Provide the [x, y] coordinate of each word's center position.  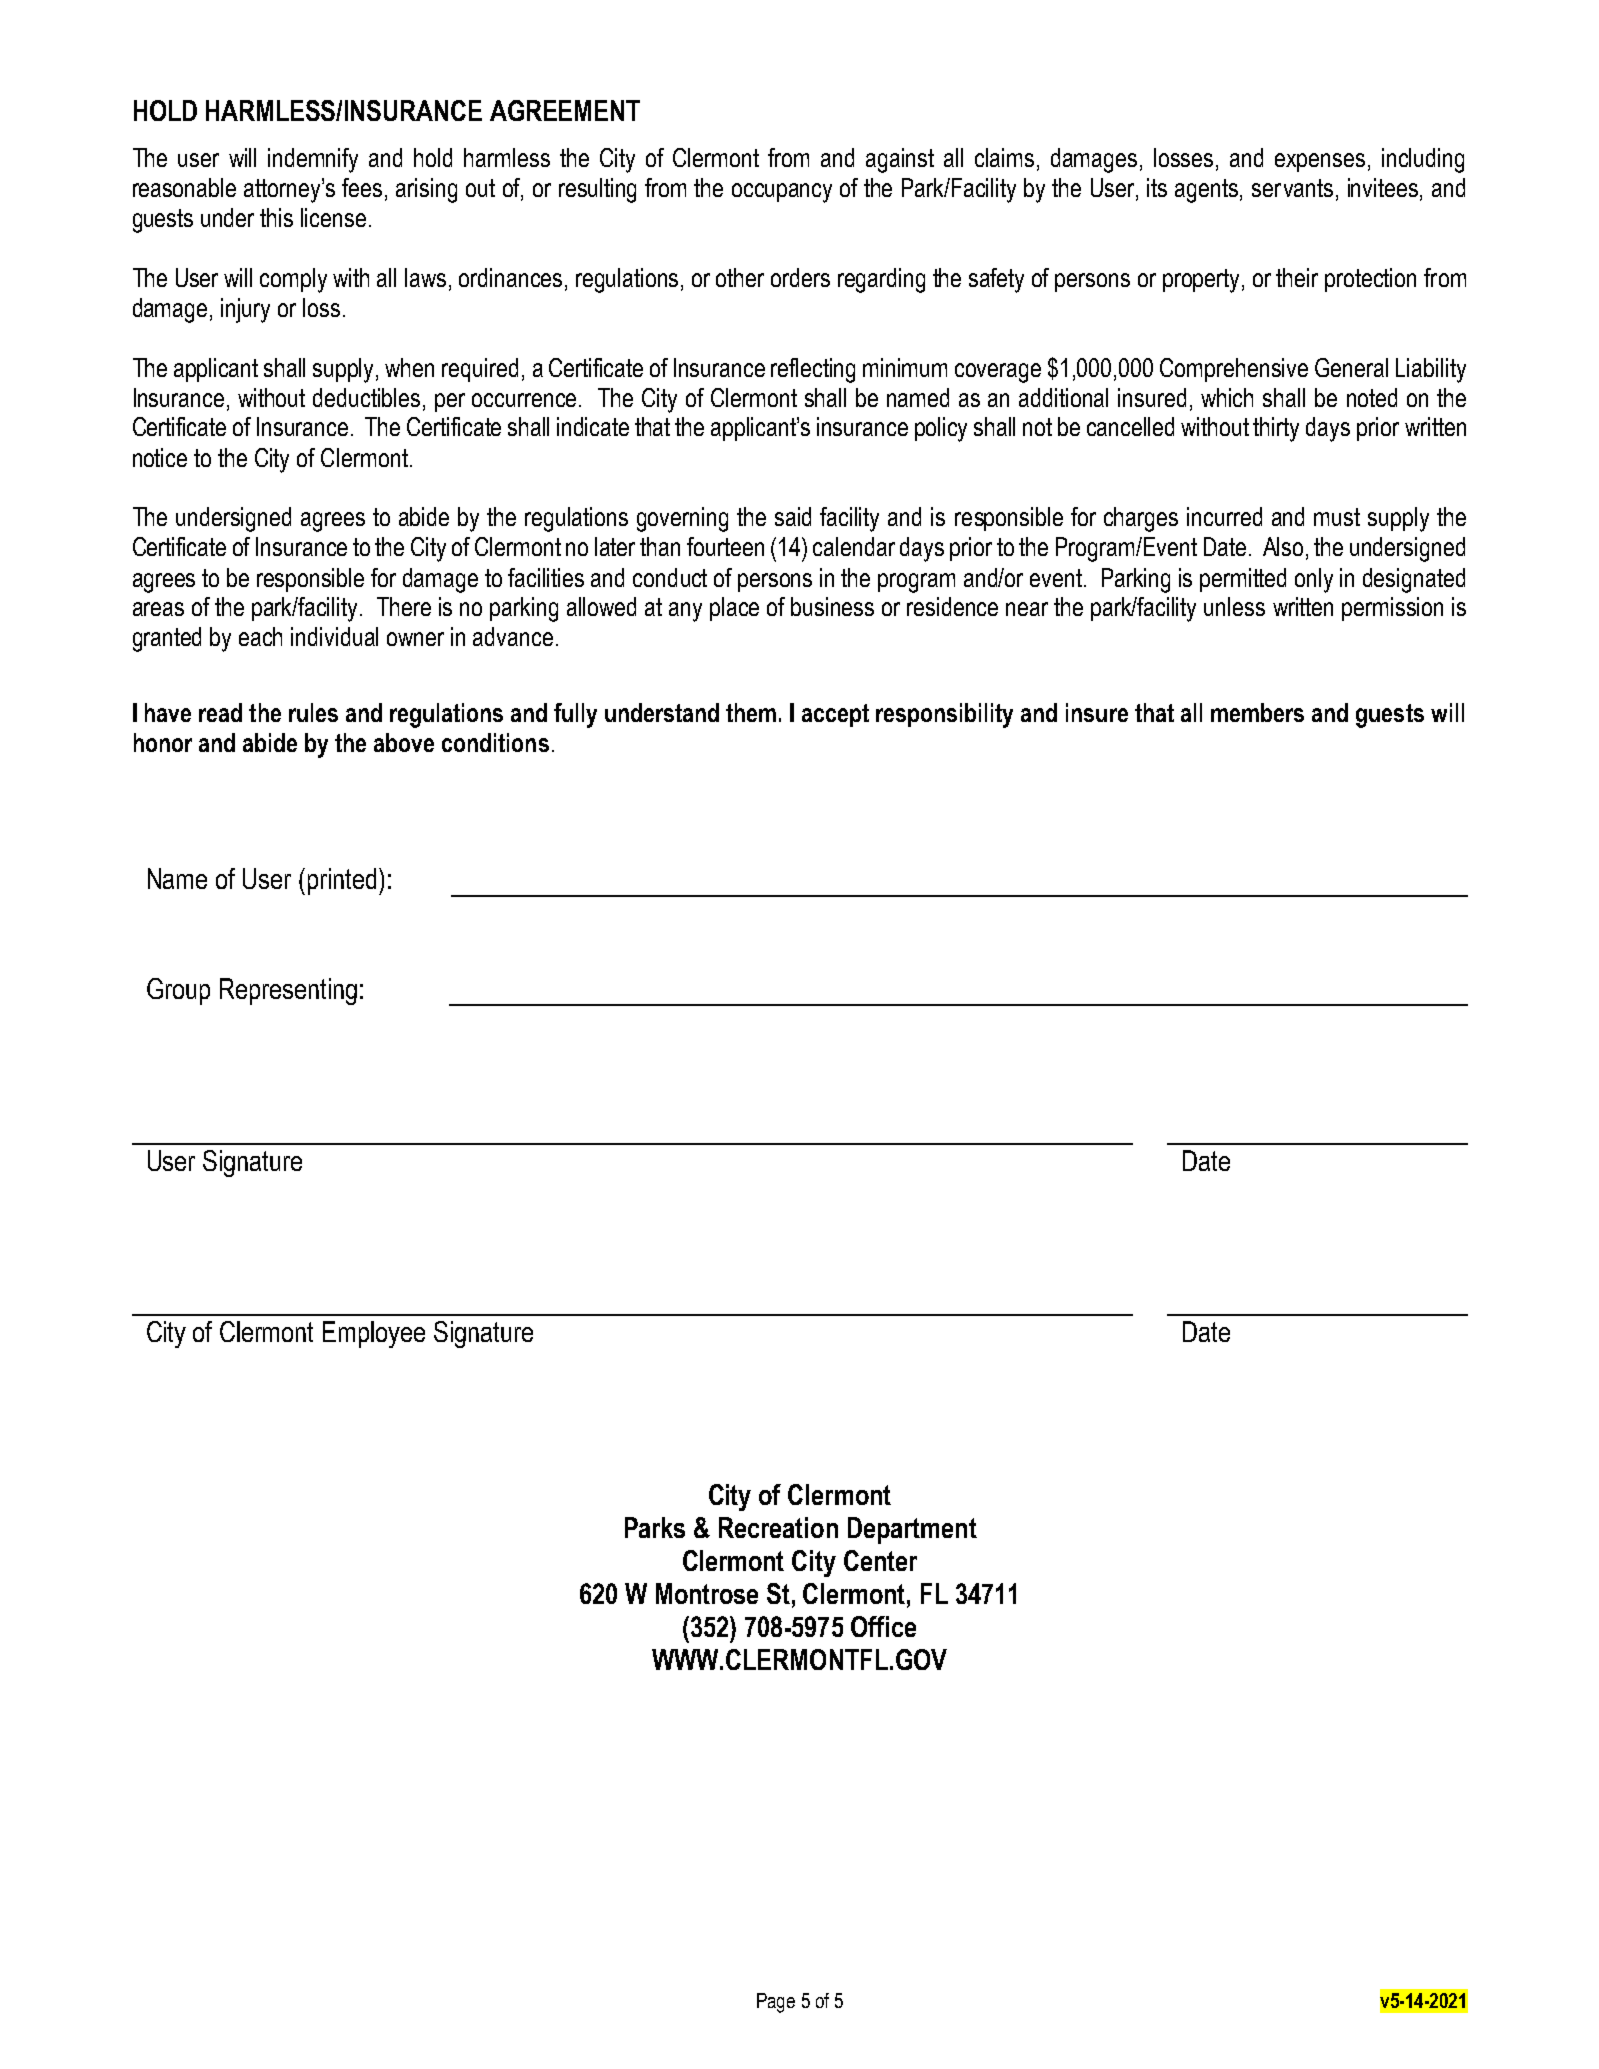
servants [1292, 188]
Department [912, 1530]
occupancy [782, 193]
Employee [374, 1334]
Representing [288, 991]
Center [880, 1560]
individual [334, 636]
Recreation [778, 1527]
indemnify [313, 160]
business [832, 606]
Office [883, 1626]
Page [776, 2003]
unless [1234, 606]
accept [835, 715]
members [1257, 712]
